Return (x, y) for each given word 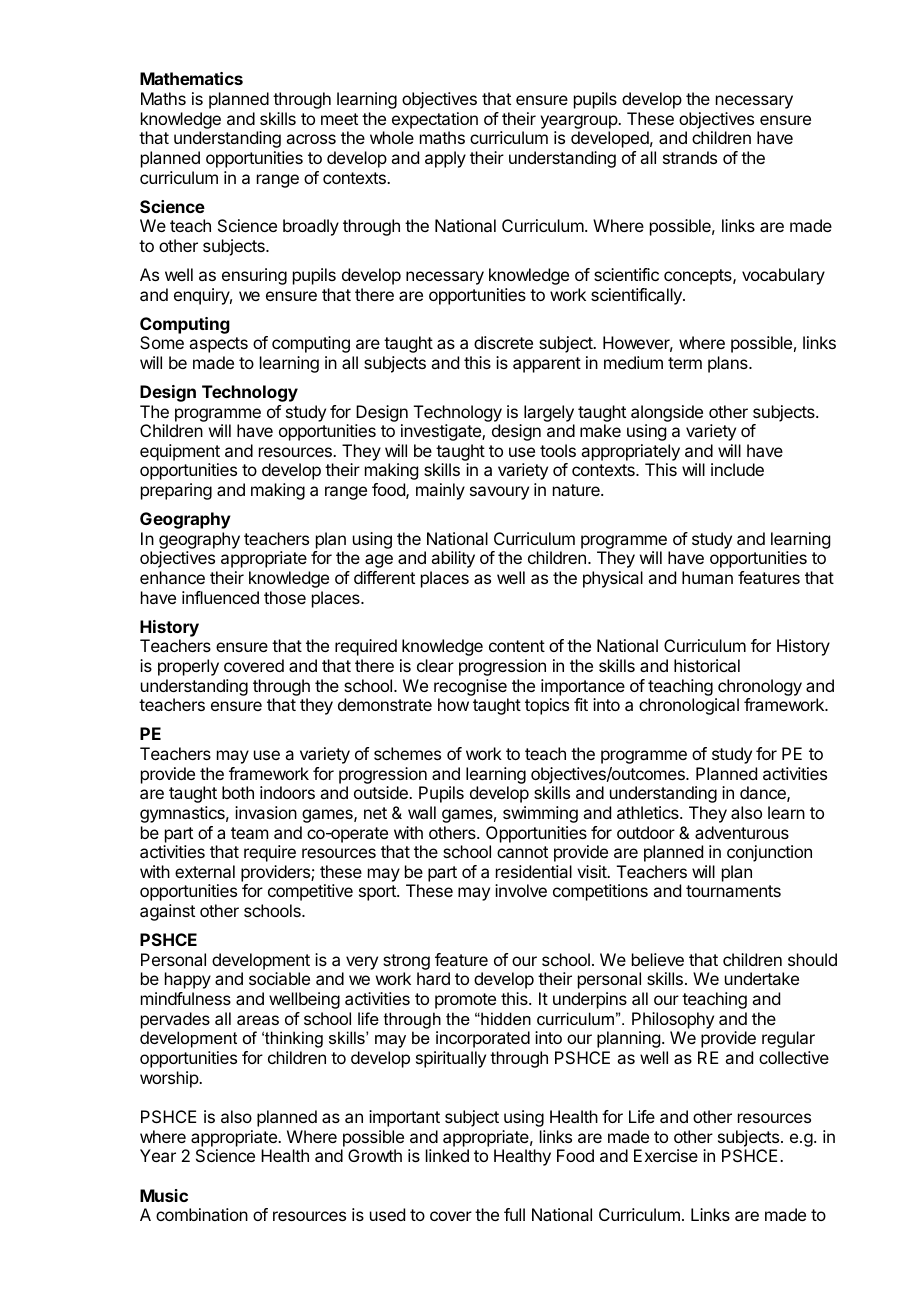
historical (707, 665)
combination (202, 1214)
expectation (435, 120)
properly (188, 667)
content (517, 646)
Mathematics (191, 78)
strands (690, 157)
